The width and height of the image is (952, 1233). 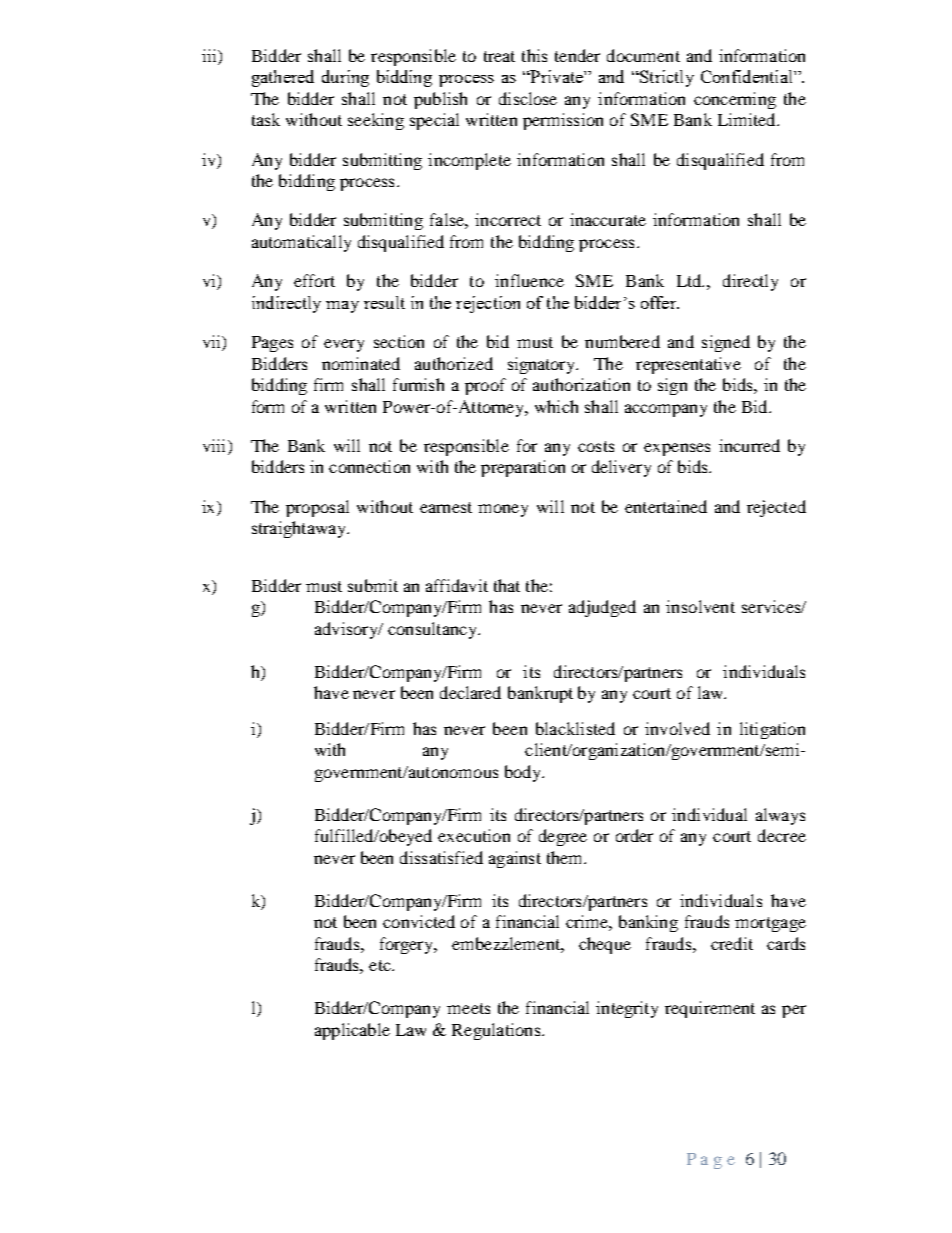 I want to click on entertained, so click(x=666, y=506).
